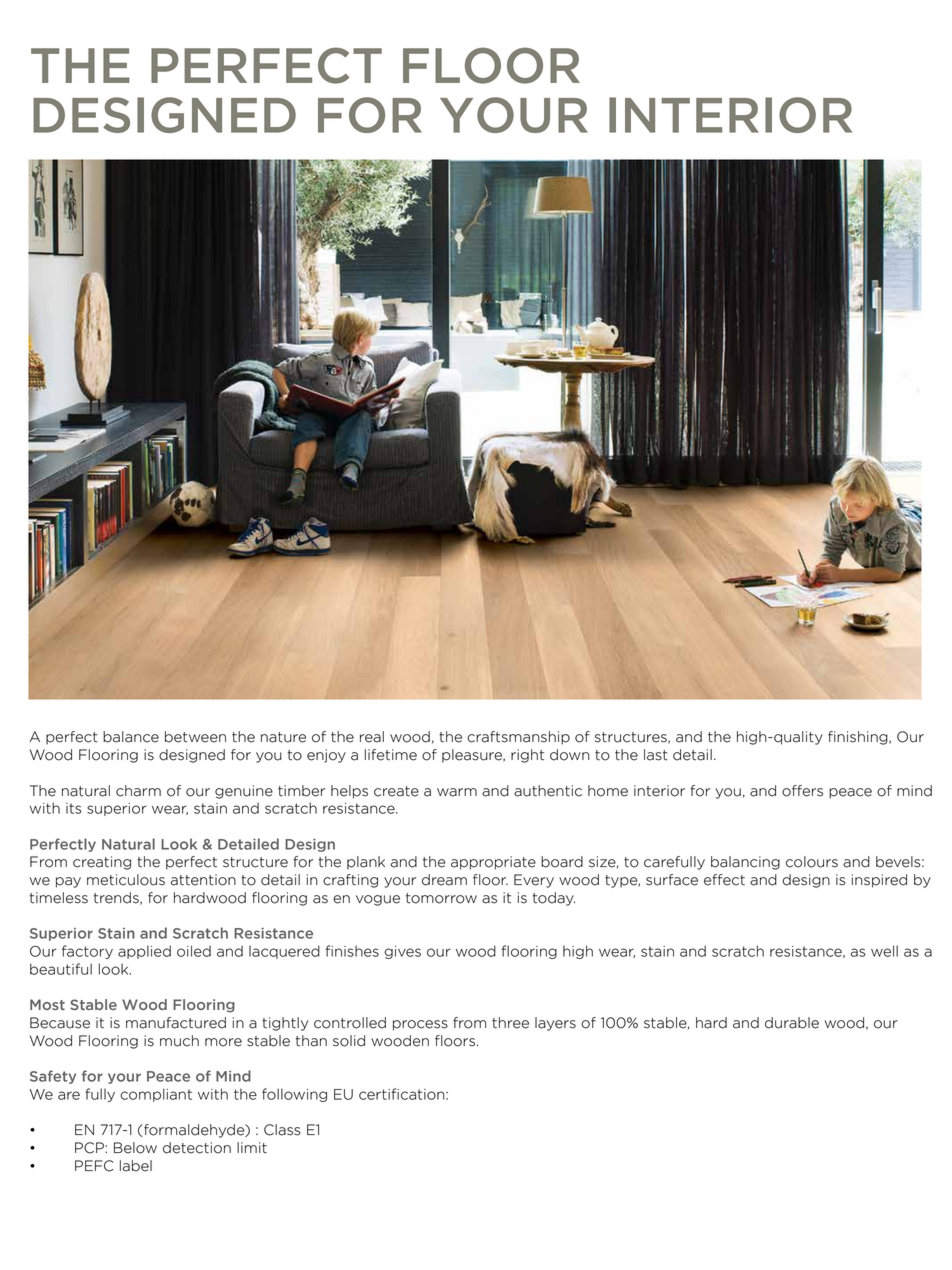  What do you see at coordinates (402, 952) in the page?
I see `gives` at bounding box center [402, 952].
